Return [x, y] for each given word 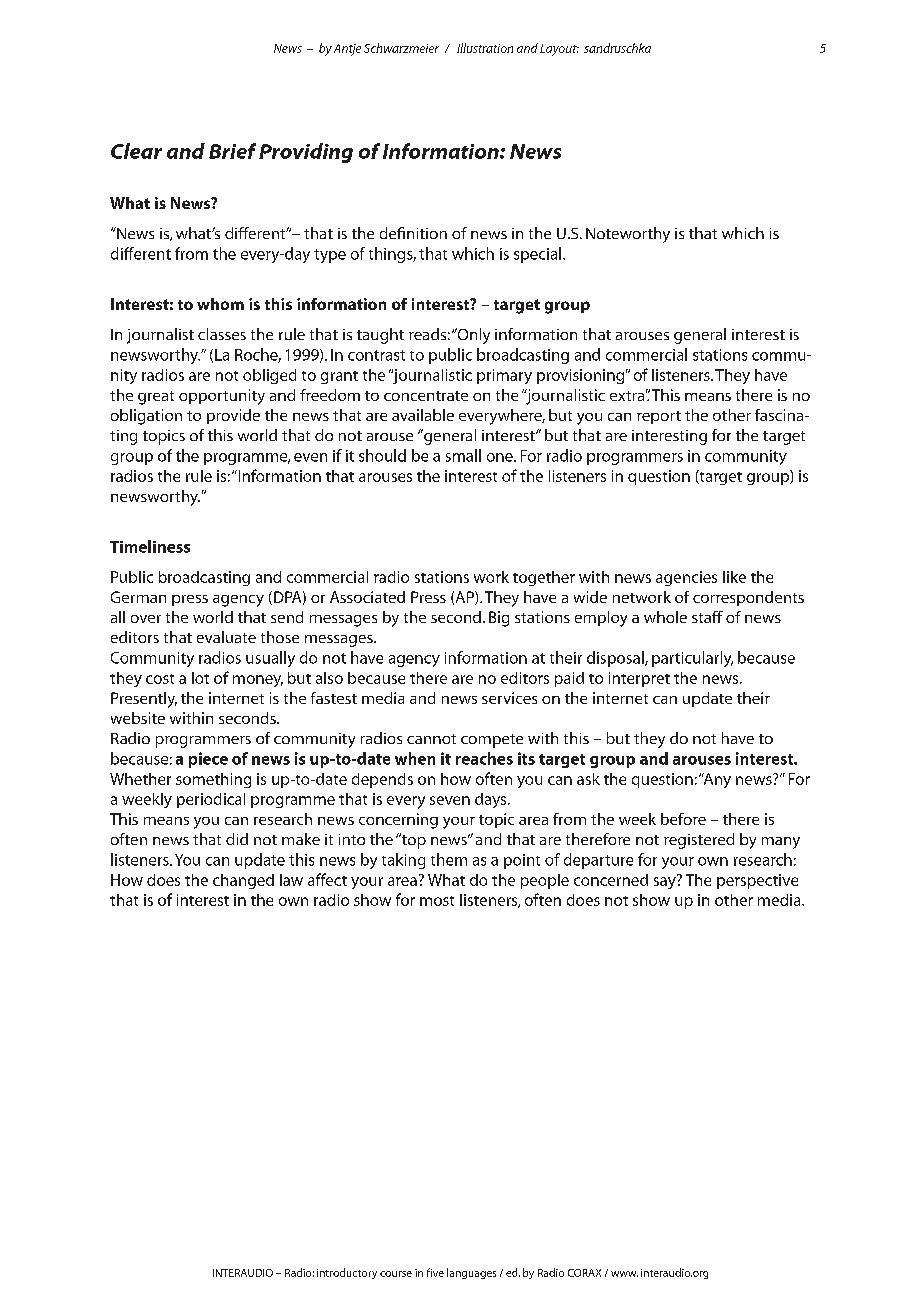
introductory [347, 1273]
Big [499, 619]
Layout [559, 50]
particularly [692, 659]
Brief [232, 151]
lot [200, 678]
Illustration [485, 48]
